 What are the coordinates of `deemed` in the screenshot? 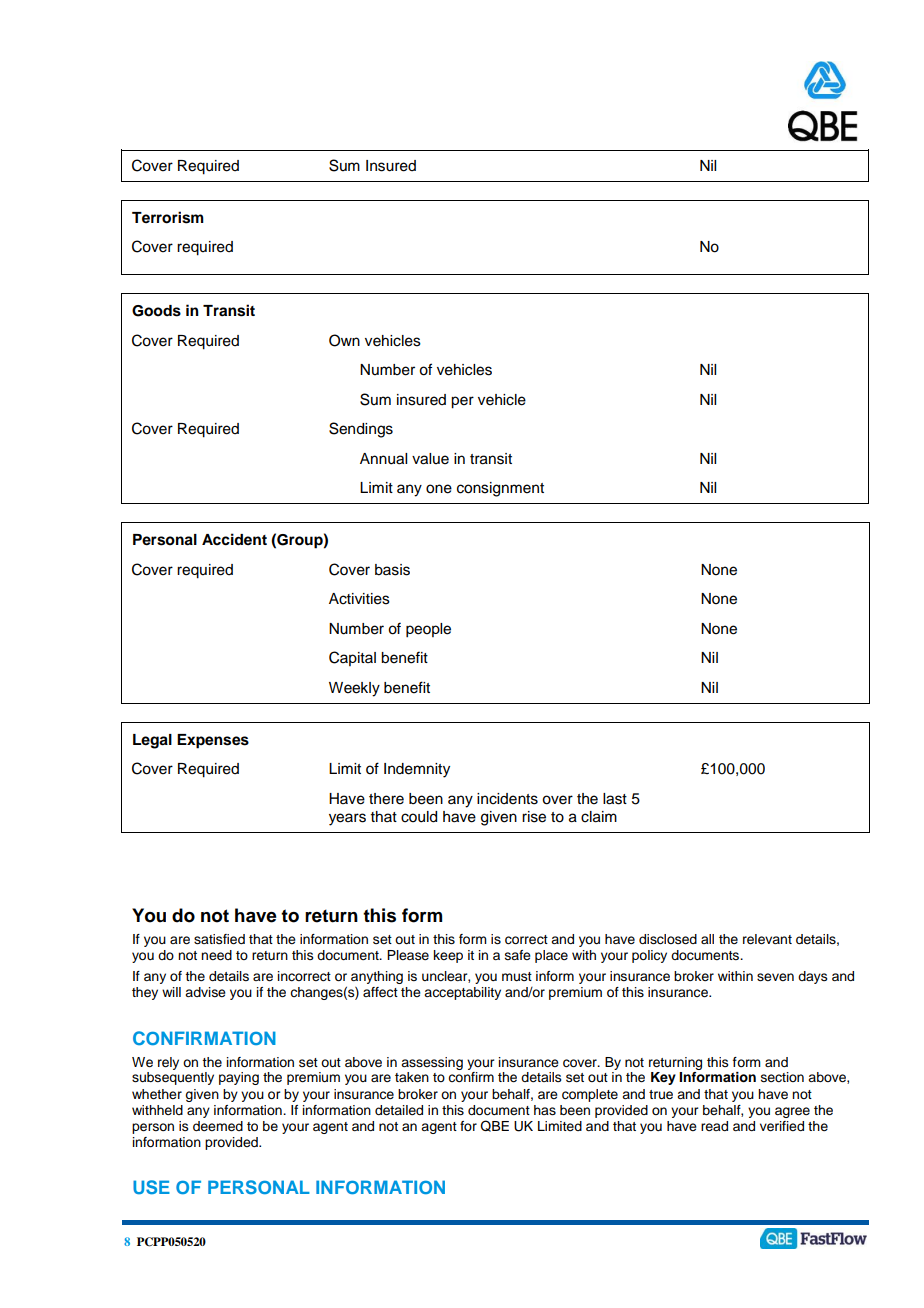 It's located at (218, 1126).
